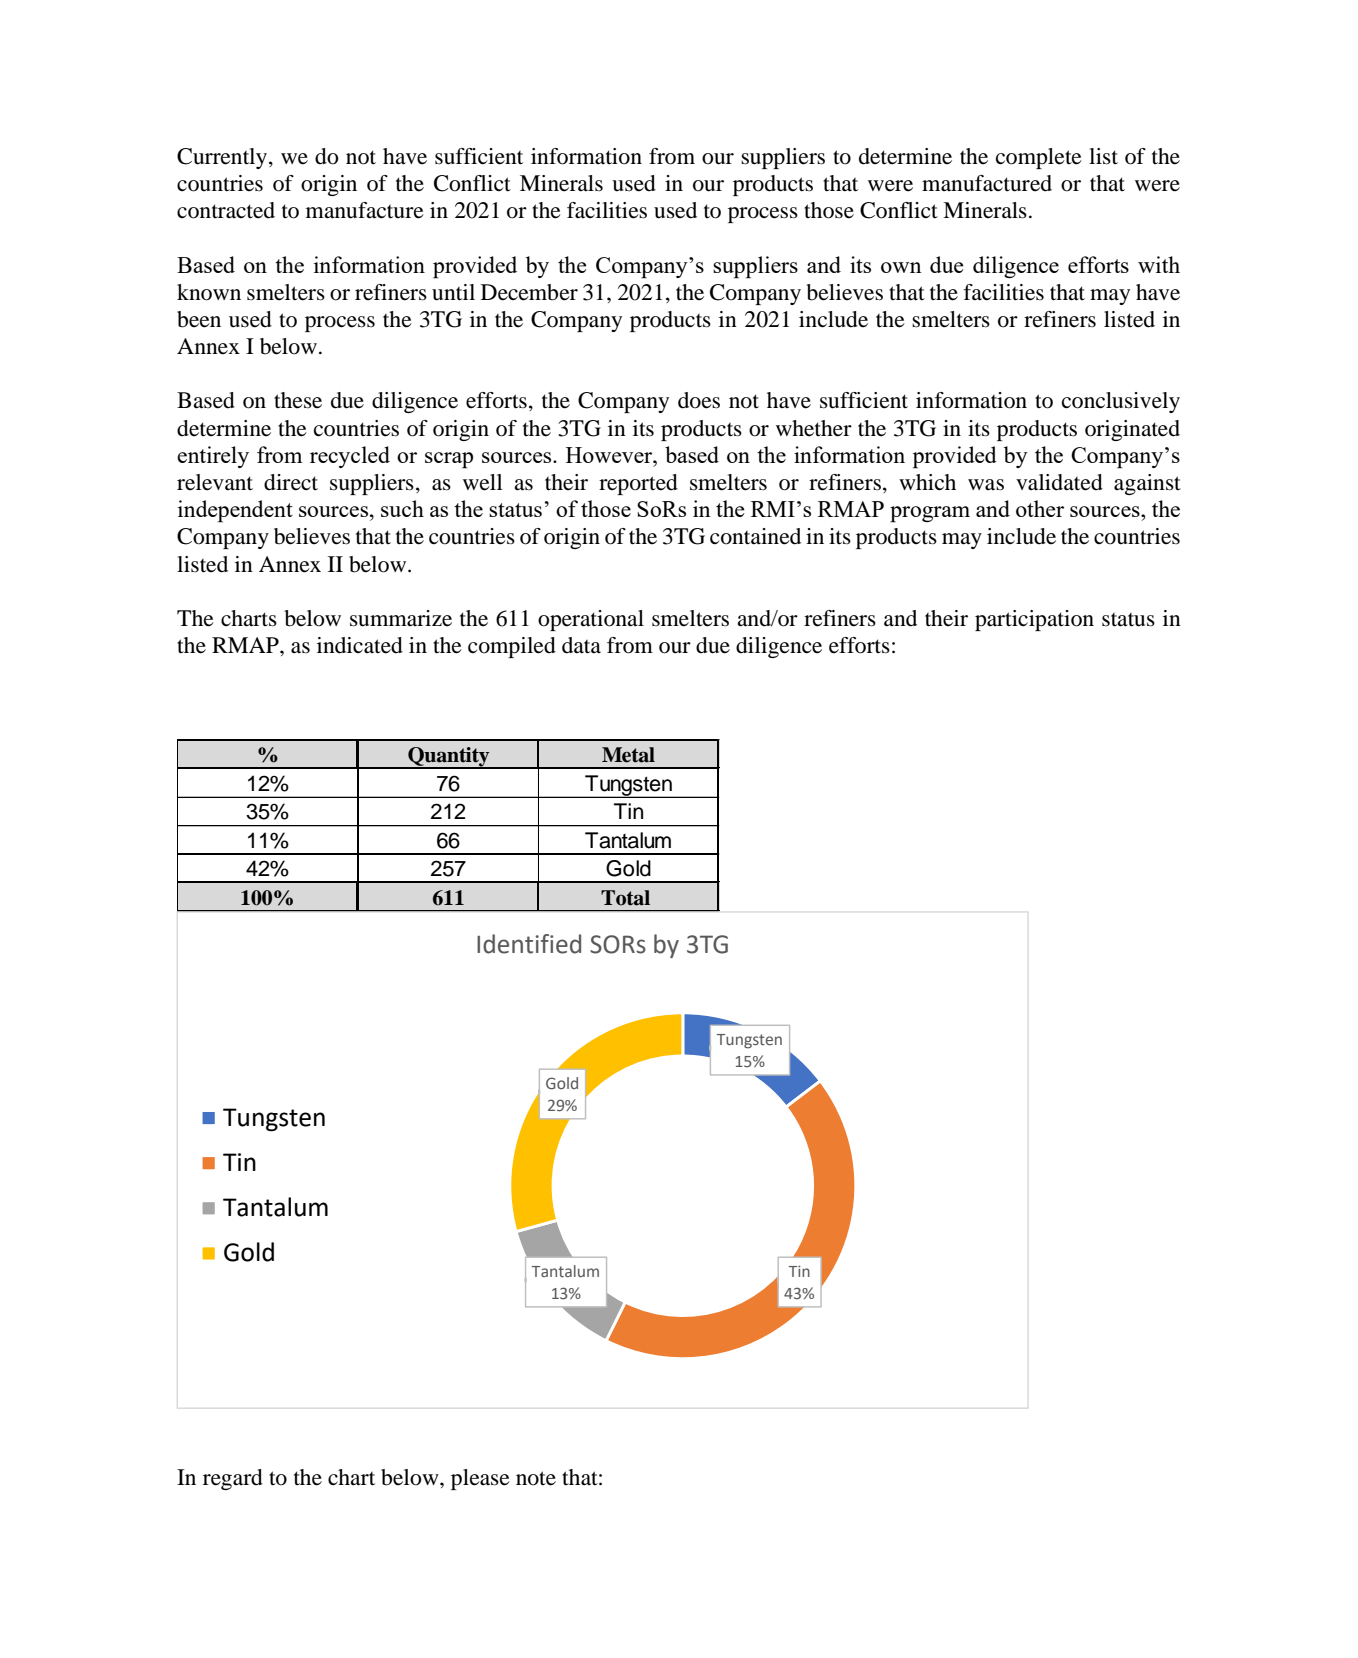 The image size is (1358, 1658). What do you see at coordinates (233, 1479) in the screenshot?
I see `regard` at bounding box center [233, 1479].
